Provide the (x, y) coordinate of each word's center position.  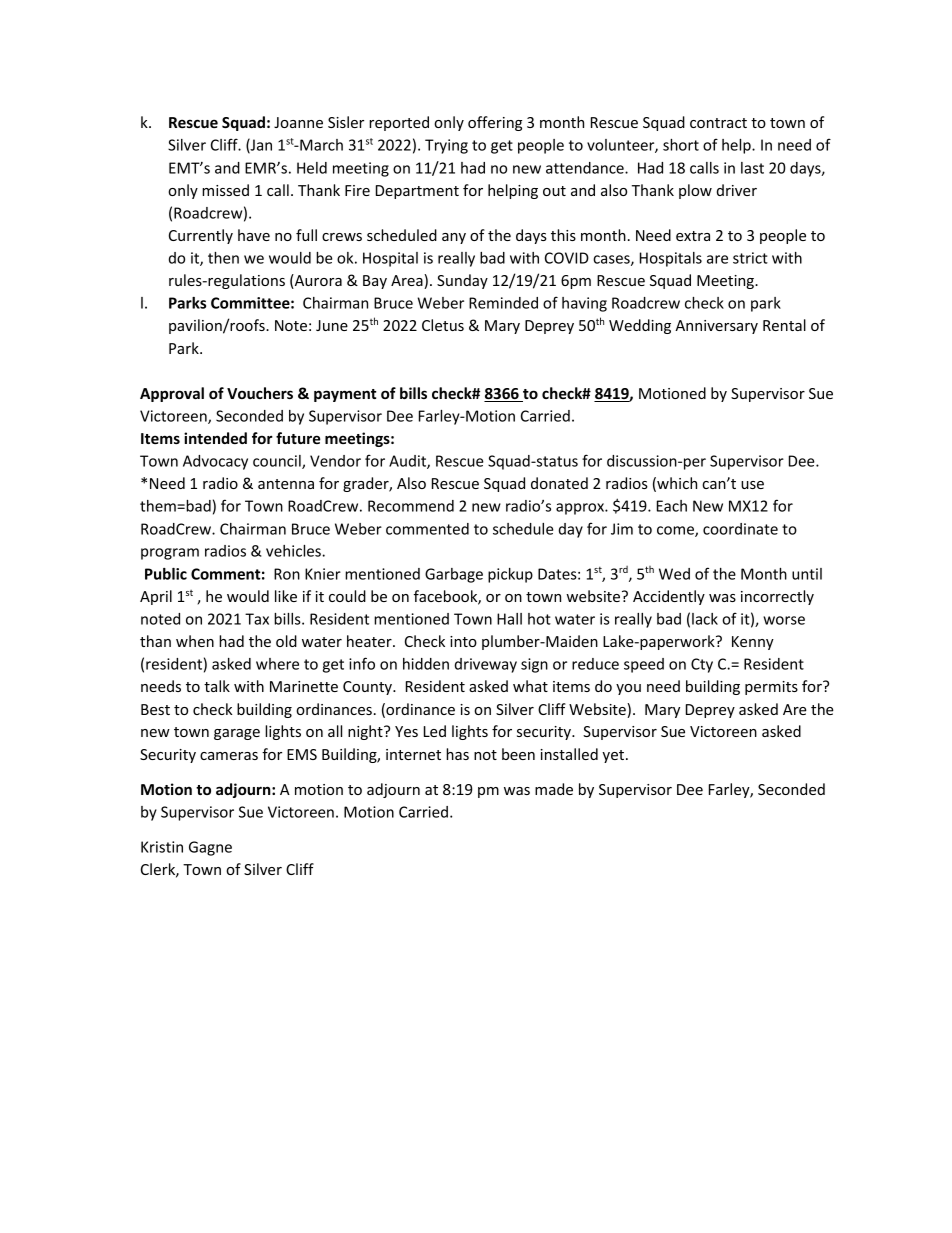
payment (345, 395)
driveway (486, 665)
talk (217, 686)
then (223, 258)
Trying (446, 146)
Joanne (298, 122)
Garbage (454, 575)
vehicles (294, 551)
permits (771, 688)
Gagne (210, 848)
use (752, 485)
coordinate (740, 529)
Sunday (462, 281)
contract (718, 123)
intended (215, 438)
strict (750, 258)
